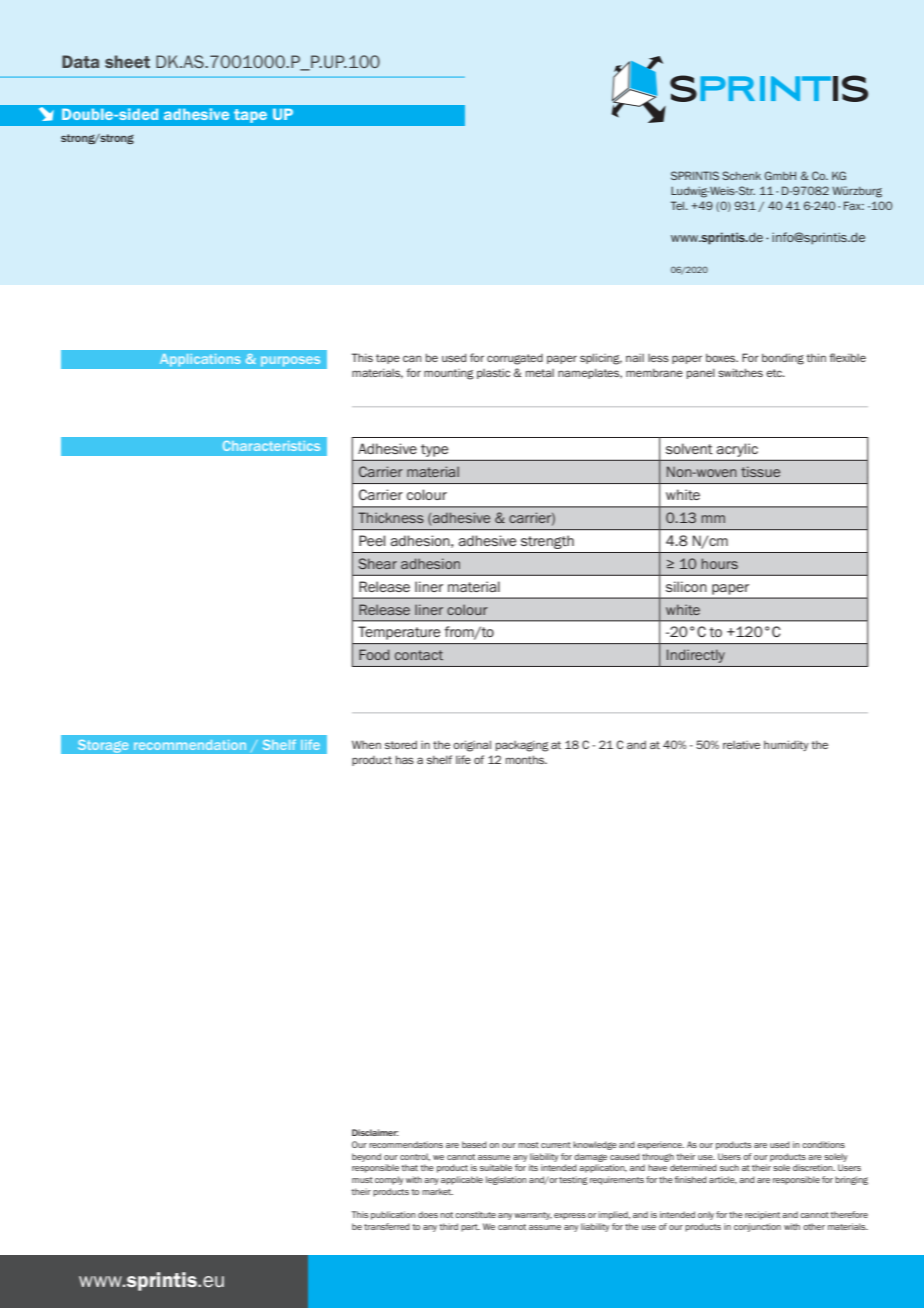 The width and height of the page is (924, 1308). Describe the element at coordinates (374, 654) in the page. I see `Food` at that location.
